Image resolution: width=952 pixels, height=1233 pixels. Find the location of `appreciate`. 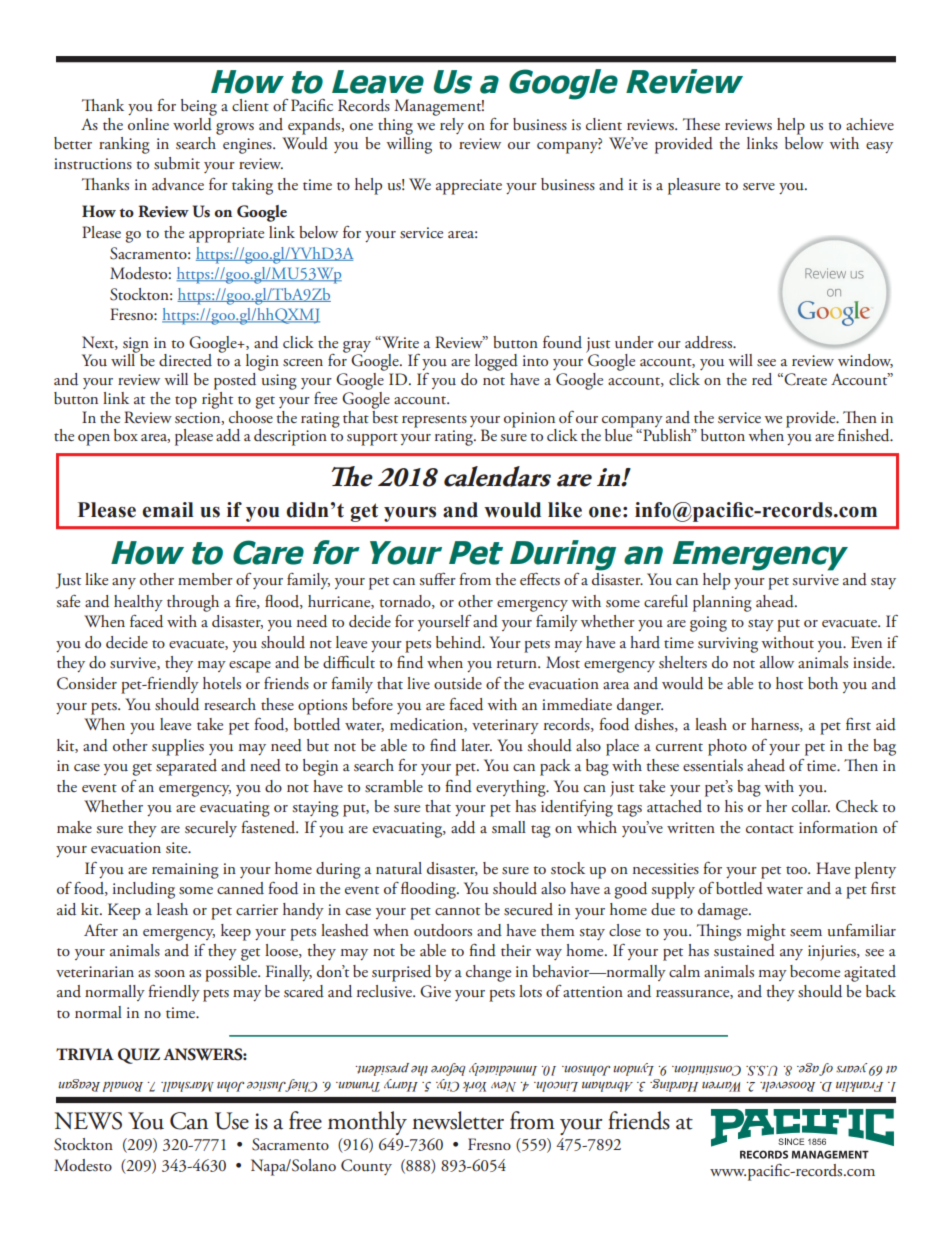

appreciate is located at coordinates (469, 187).
